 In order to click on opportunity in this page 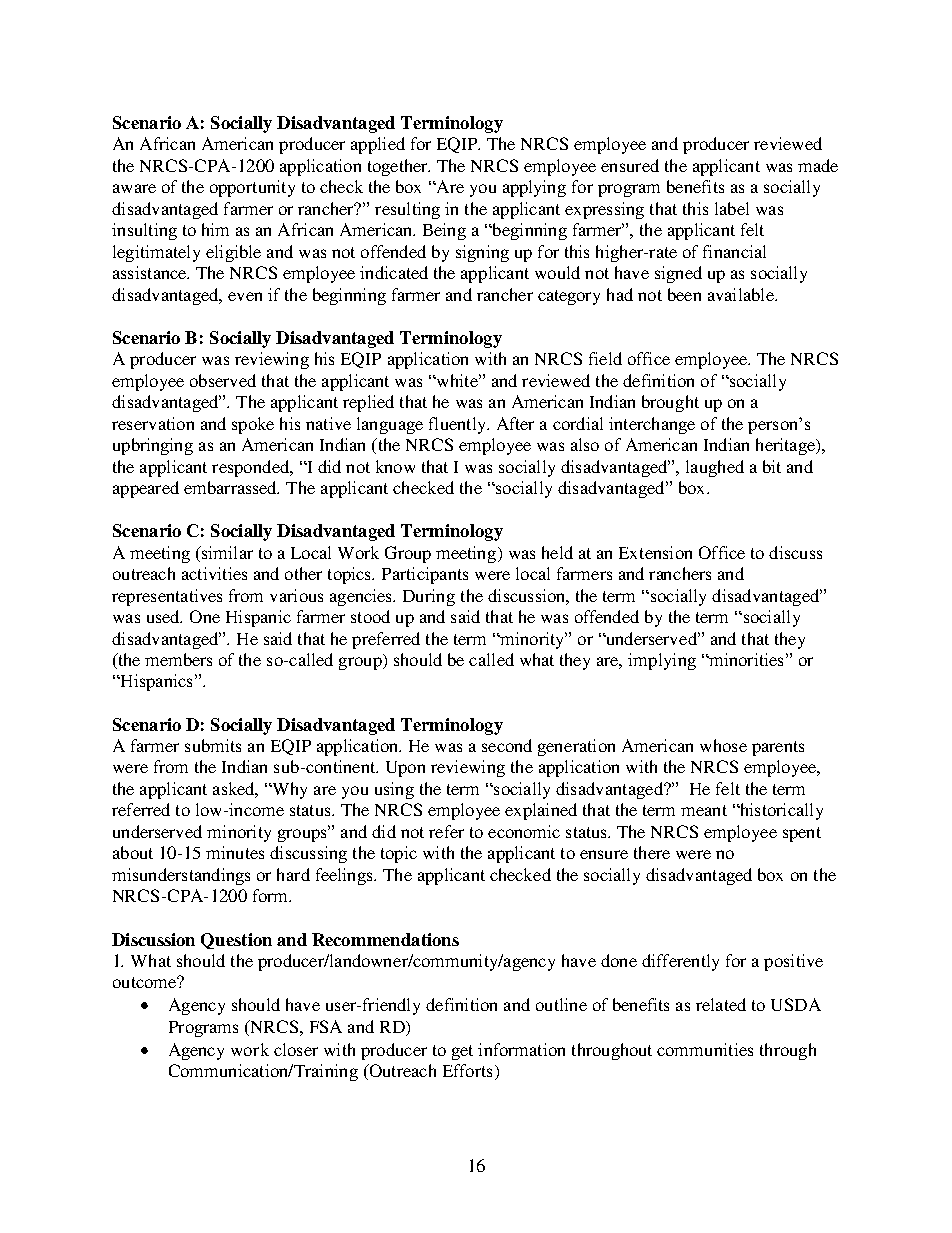, I will do `click(252, 188)`.
